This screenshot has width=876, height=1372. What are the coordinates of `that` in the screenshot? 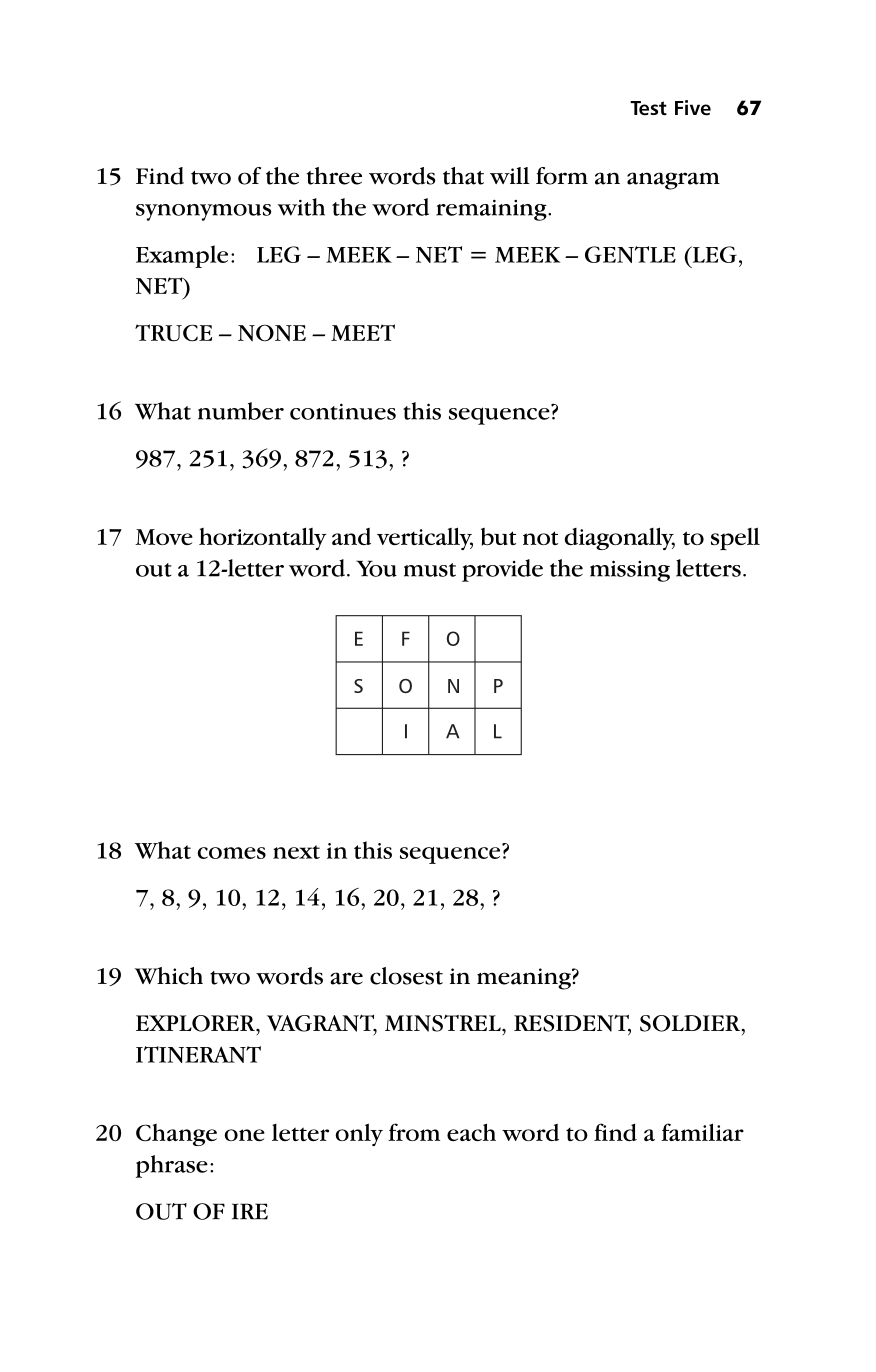 It's located at (463, 176).
